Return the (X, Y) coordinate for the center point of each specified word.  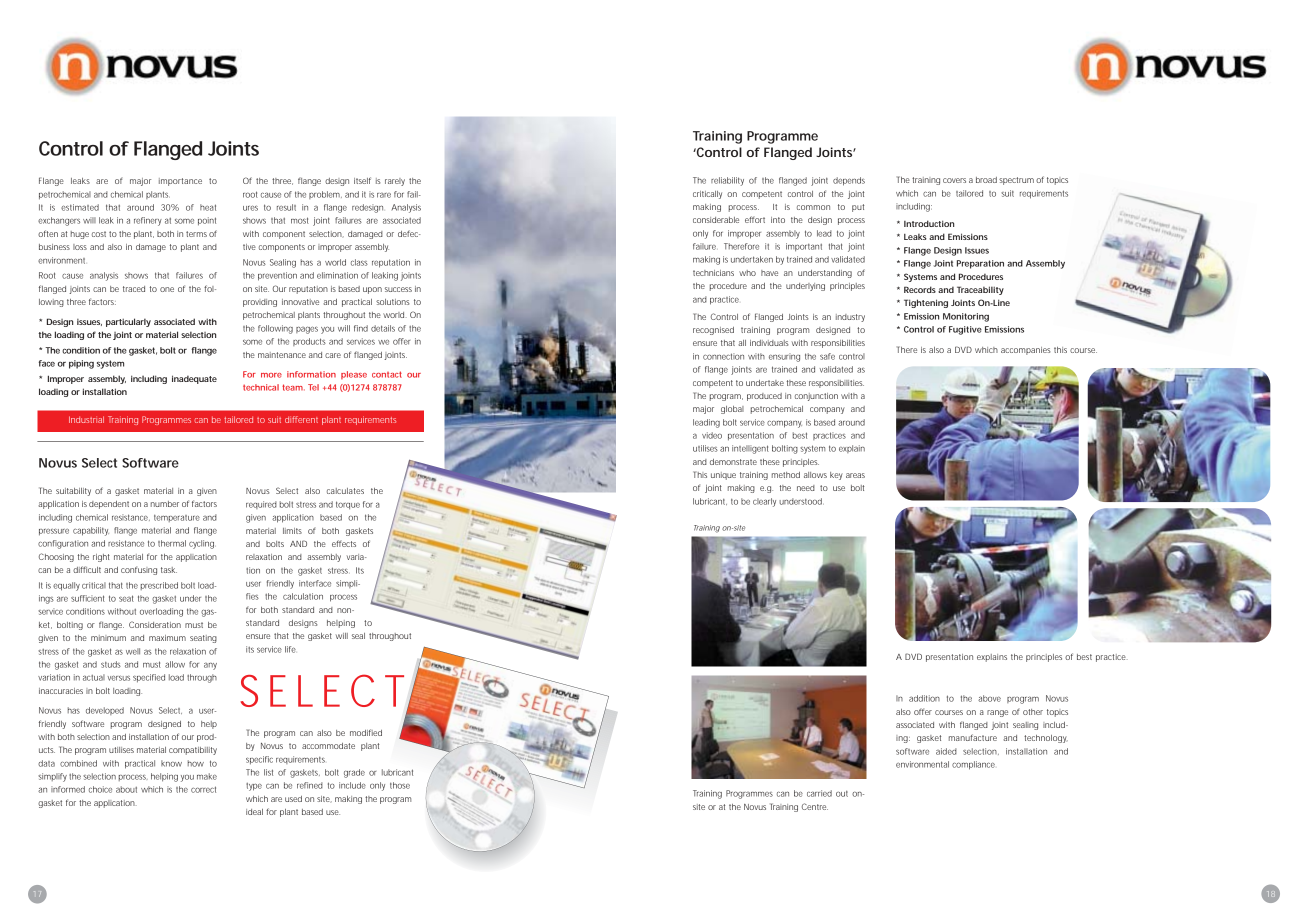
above (989, 698)
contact (387, 374)
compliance (973, 765)
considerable (716, 220)
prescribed (159, 586)
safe (827, 356)
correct (203, 789)
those (400, 785)
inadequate (194, 379)
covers (954, 180)
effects (344, 543)
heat (208, 207)
